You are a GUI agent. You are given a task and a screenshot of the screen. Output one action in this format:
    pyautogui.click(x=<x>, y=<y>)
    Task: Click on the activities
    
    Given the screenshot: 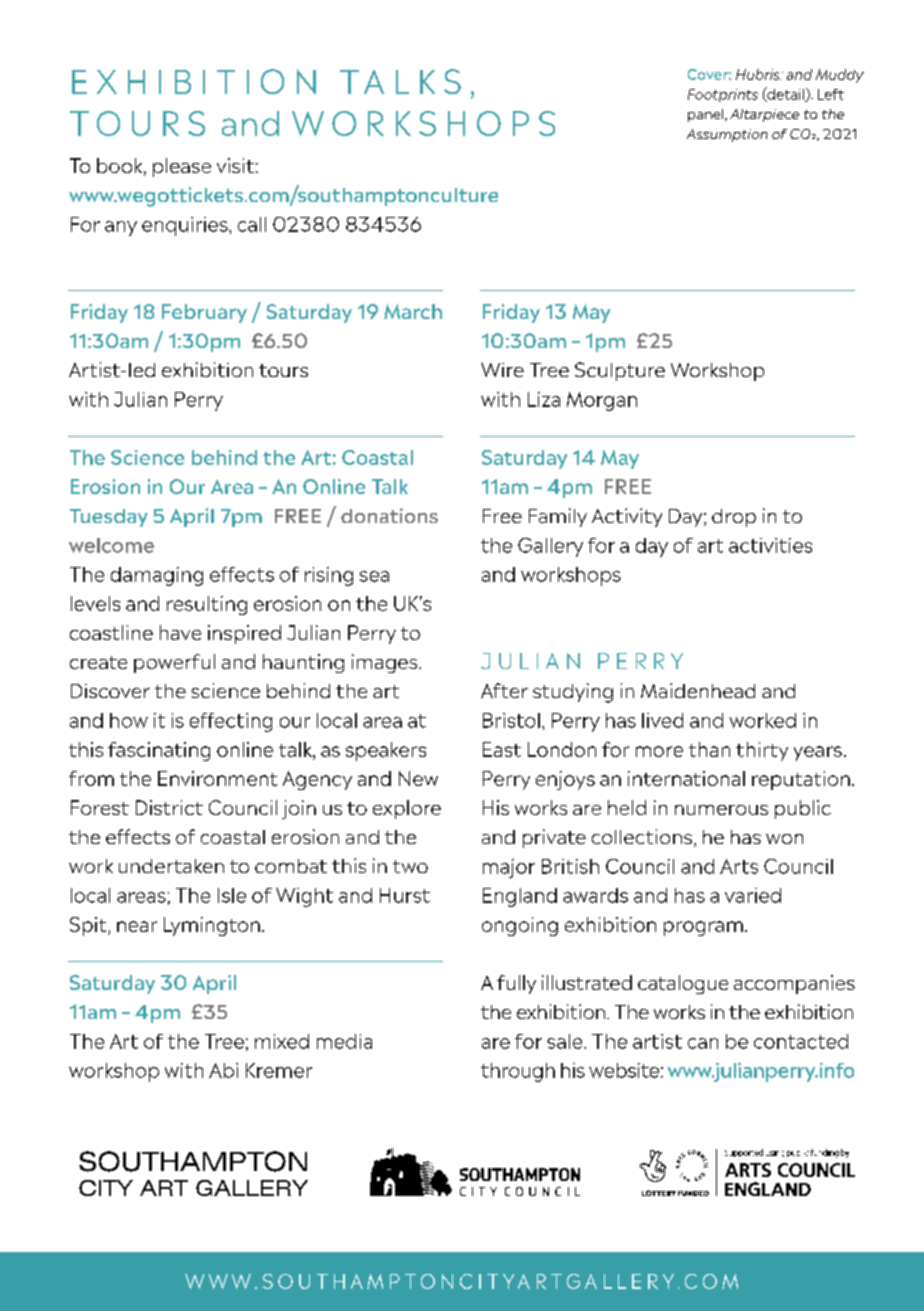 What is the action you would take?
    pyautogui.click(x=770, y=545)
